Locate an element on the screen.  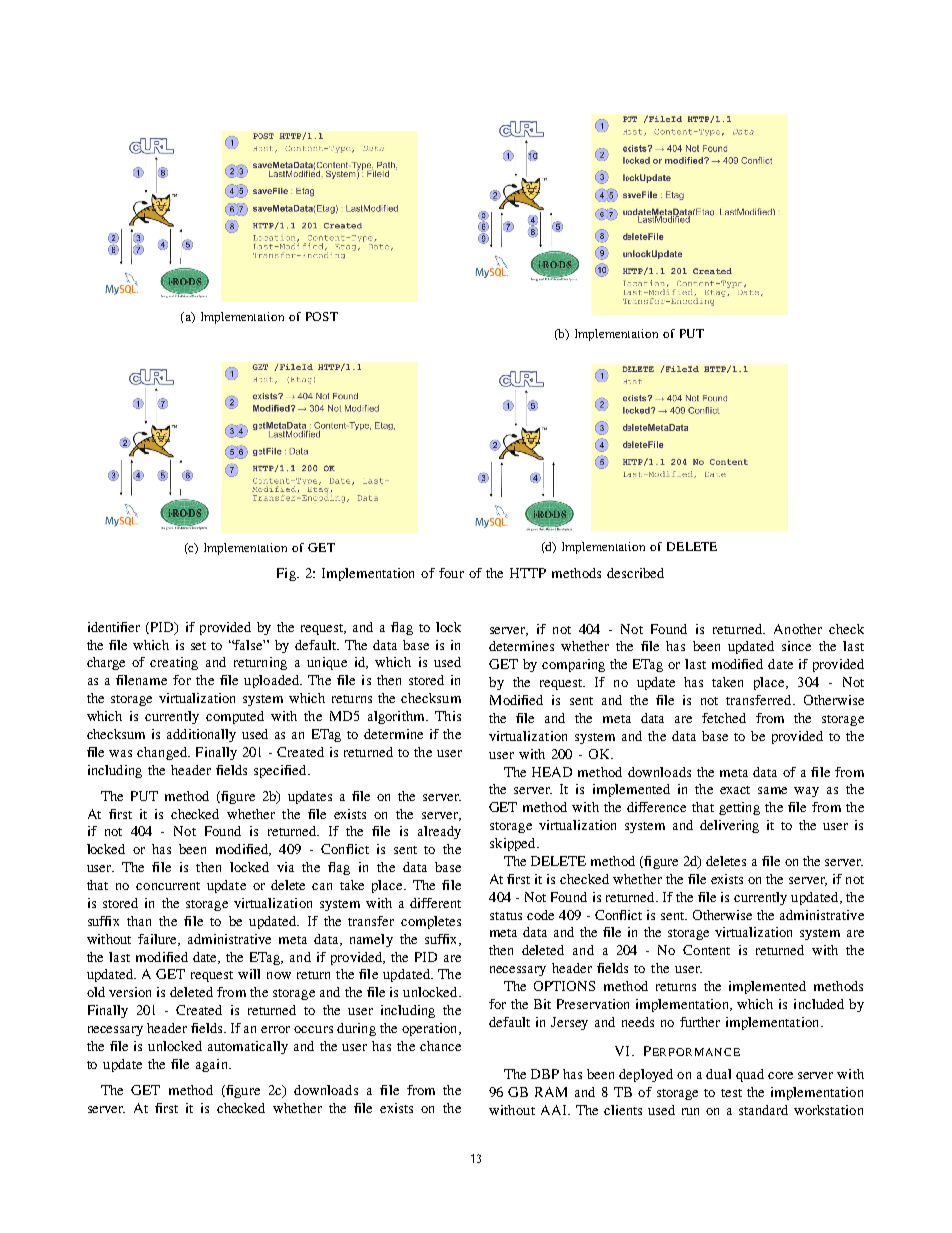
POST is located at coordinates (322, 316).
